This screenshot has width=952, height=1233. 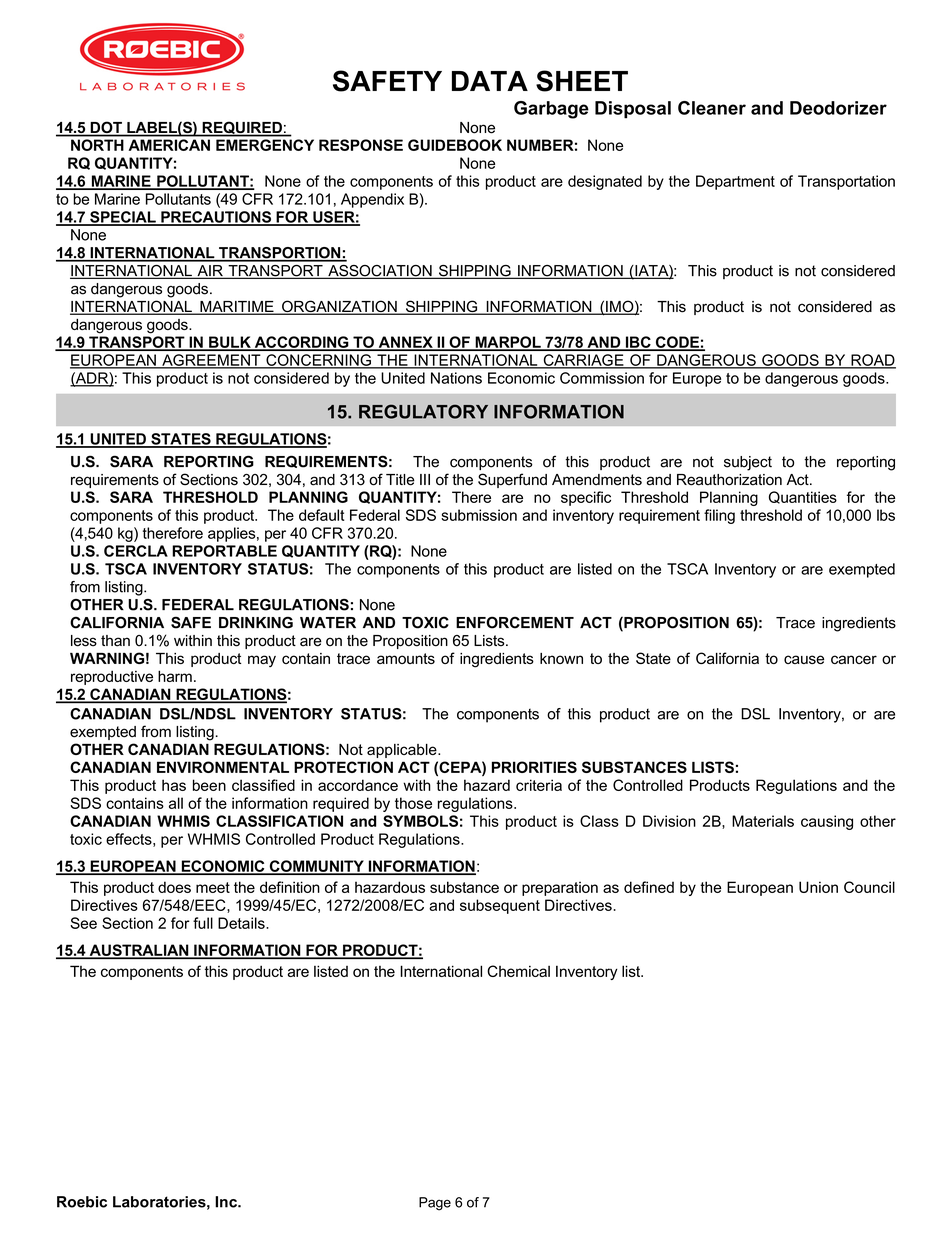 What do you see at coordinates (490, 81) in the screenshot?
I see `DATA` at bounding box center [490, 81].
